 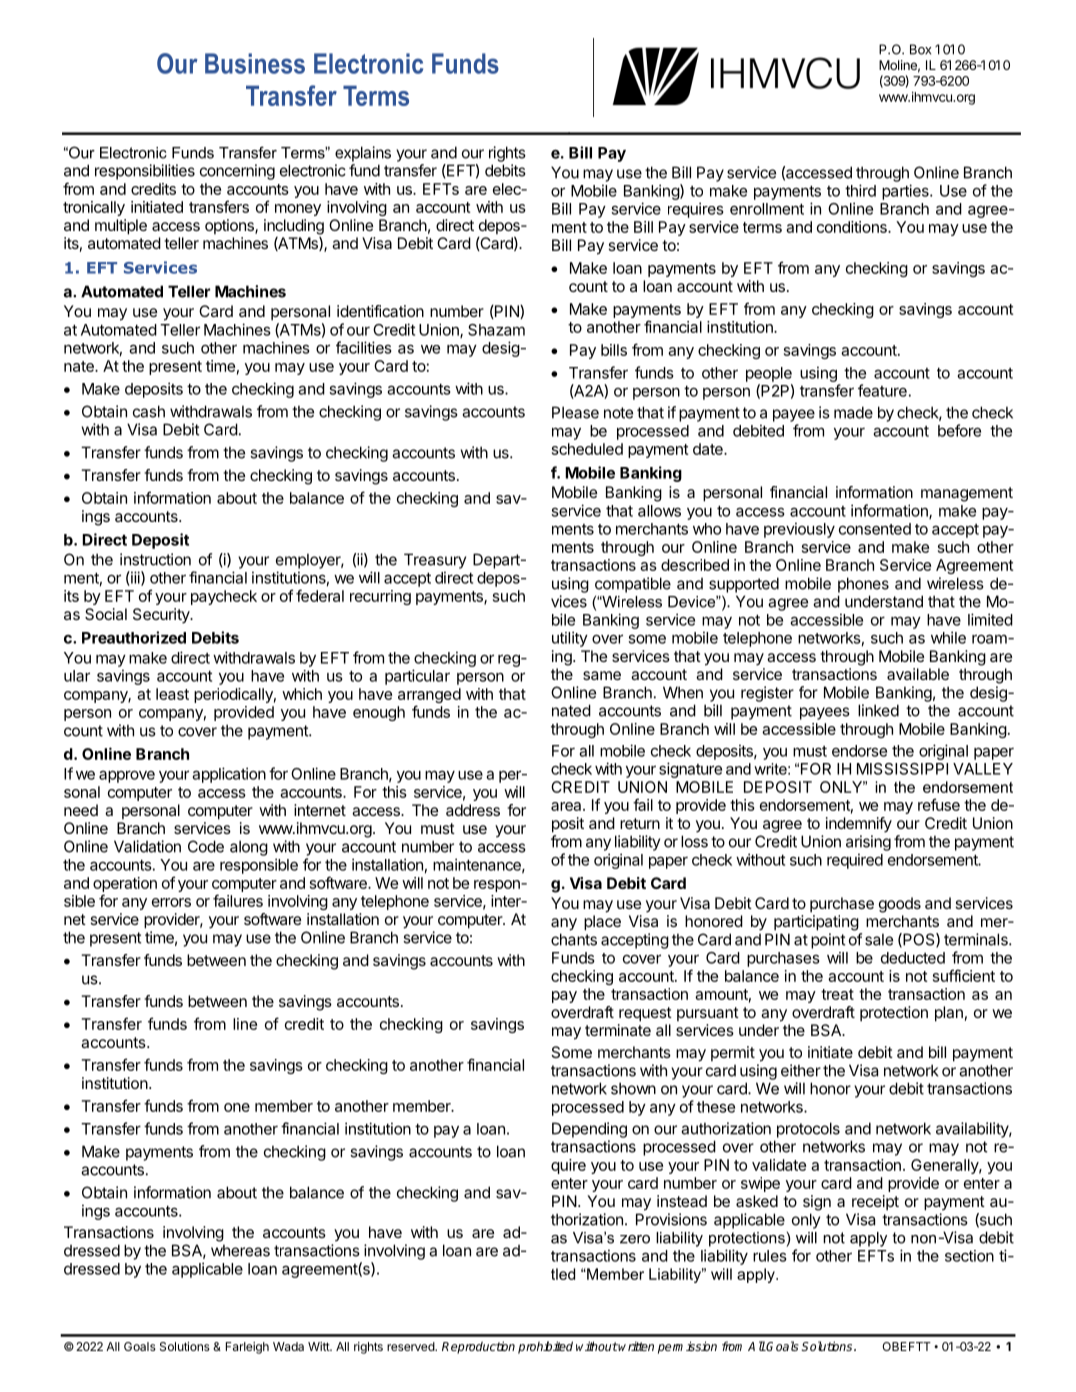 What do you see at coordinates (878, 710) in the screenshot?
I see `linked` at bounding box center [878, 710].
